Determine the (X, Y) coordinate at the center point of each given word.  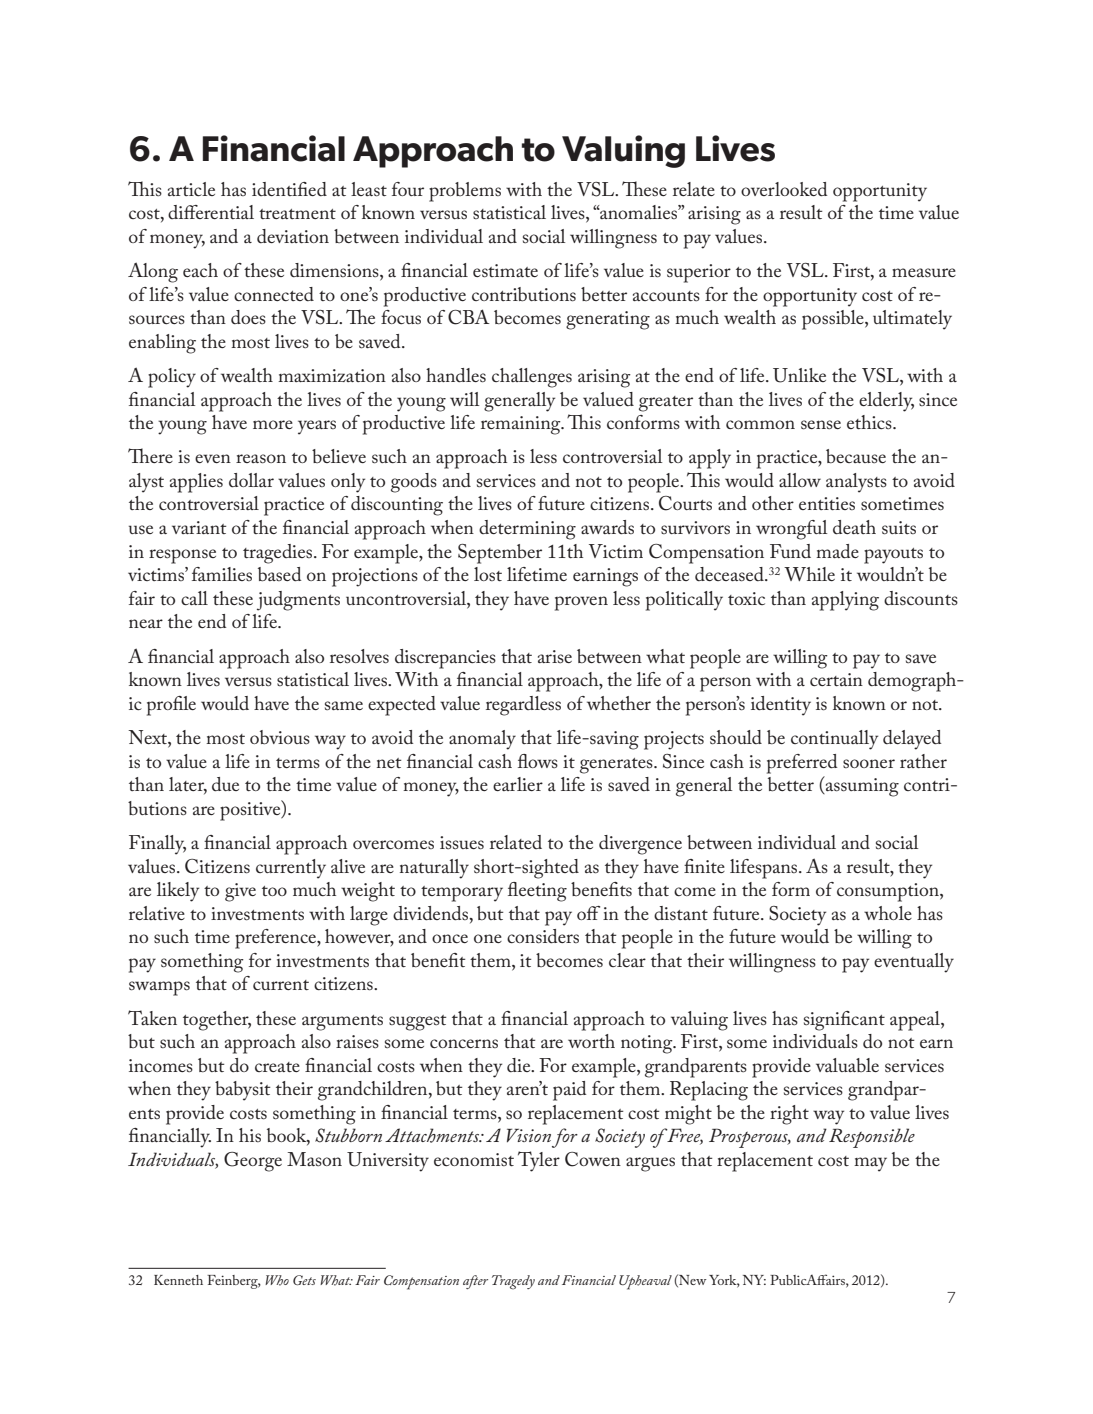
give (240, 892)
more (273, 424)
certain (836, 679)
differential (211, 212)
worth (591, 1041)
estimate (505, 271)
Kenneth (178, 1280)
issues (462, 843)
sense (821, 425)
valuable (847, 1065)
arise (555, 656)
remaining (522, 425)
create (277, 1067)
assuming (861, 786)
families (222, 574)
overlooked (784, 189)
